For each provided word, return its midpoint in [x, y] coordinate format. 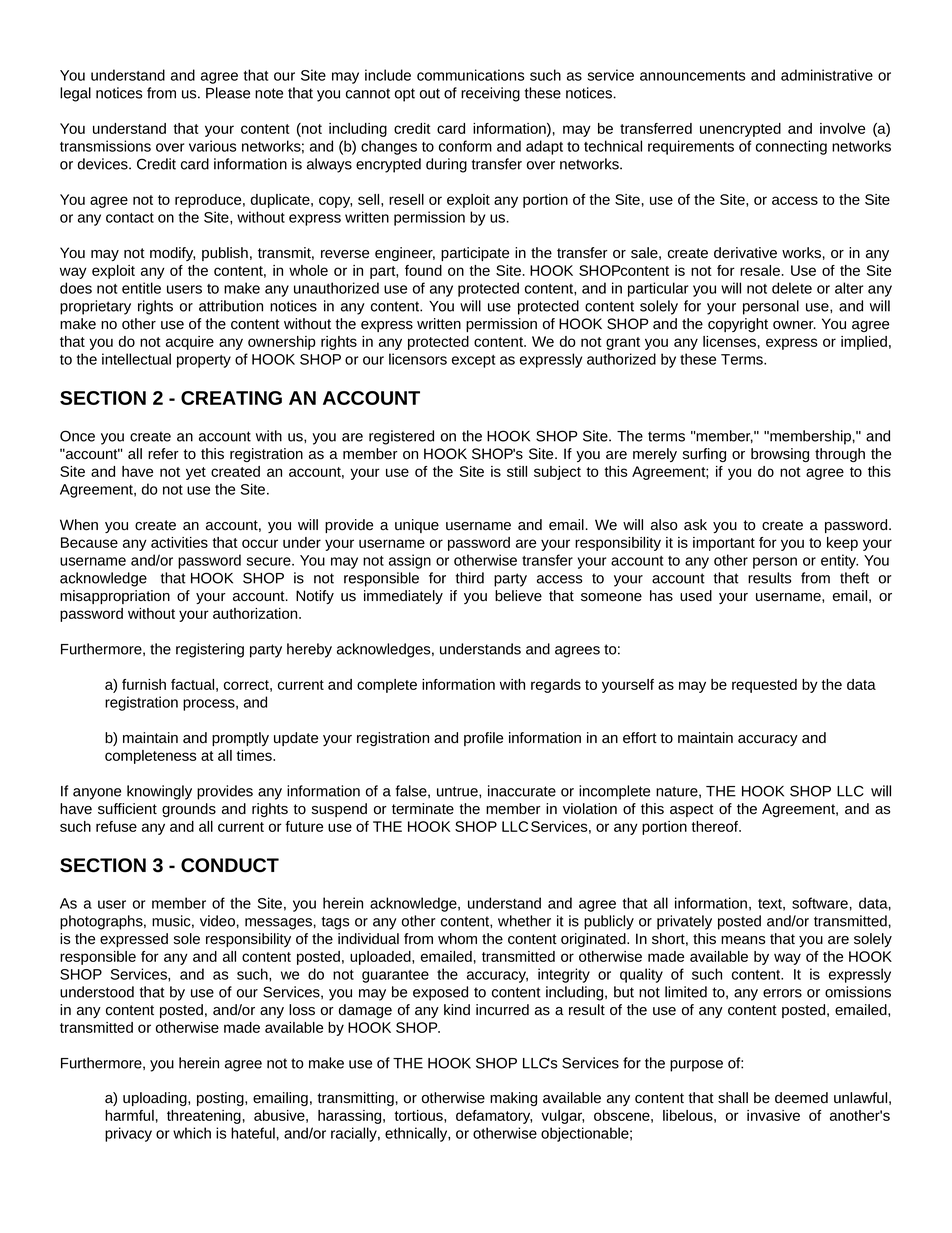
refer [163, 454]
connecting [791, 147]
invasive [773, 1115]
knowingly [159, 792]
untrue [458, 791]
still [517, 471]
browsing [780, 455]
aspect [692, 810]
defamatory [494, 1117]
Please [228, 93]
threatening [204, 1117]
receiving [490, 94]
